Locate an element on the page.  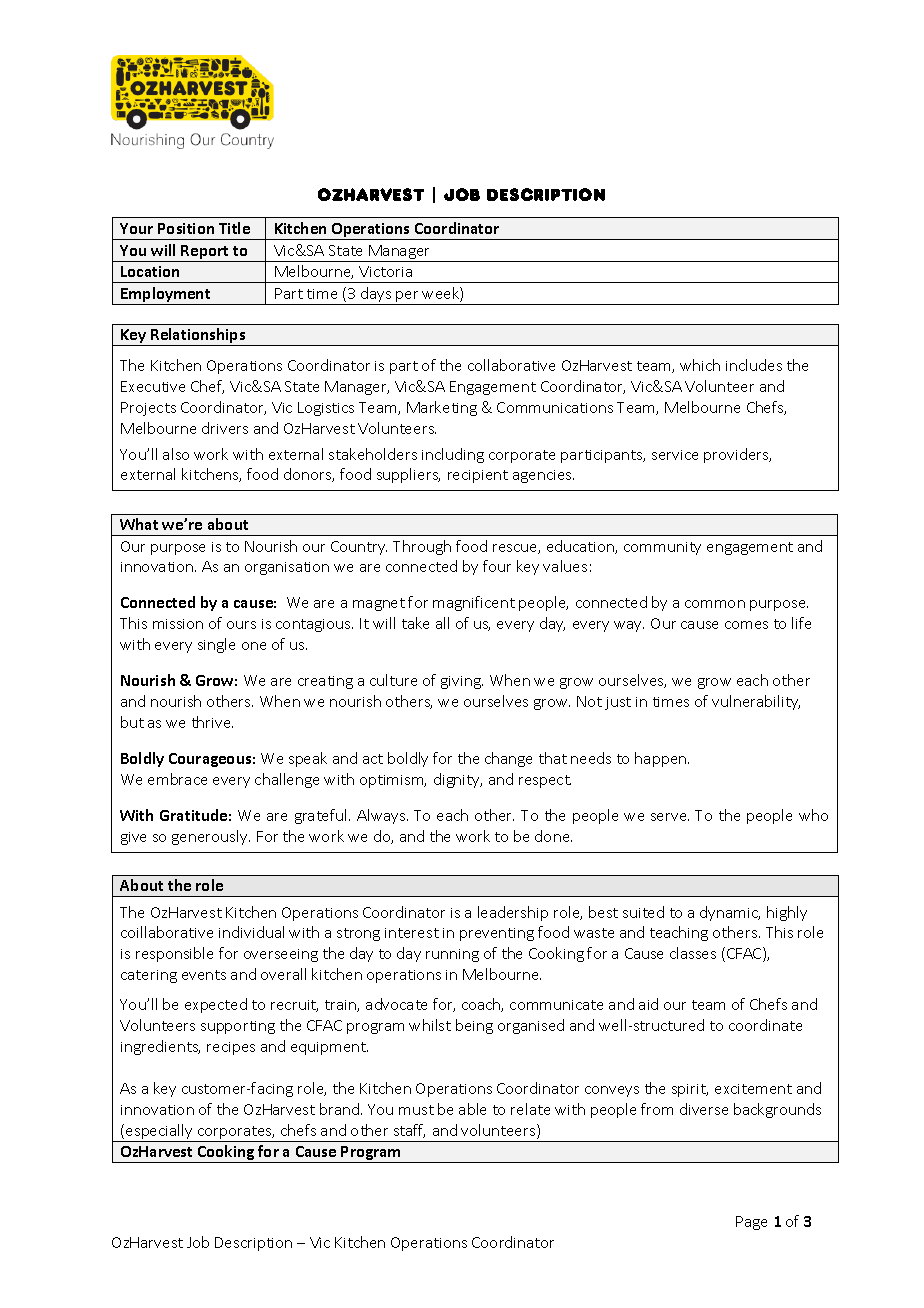
providers is located at coordinates (737, 455).
